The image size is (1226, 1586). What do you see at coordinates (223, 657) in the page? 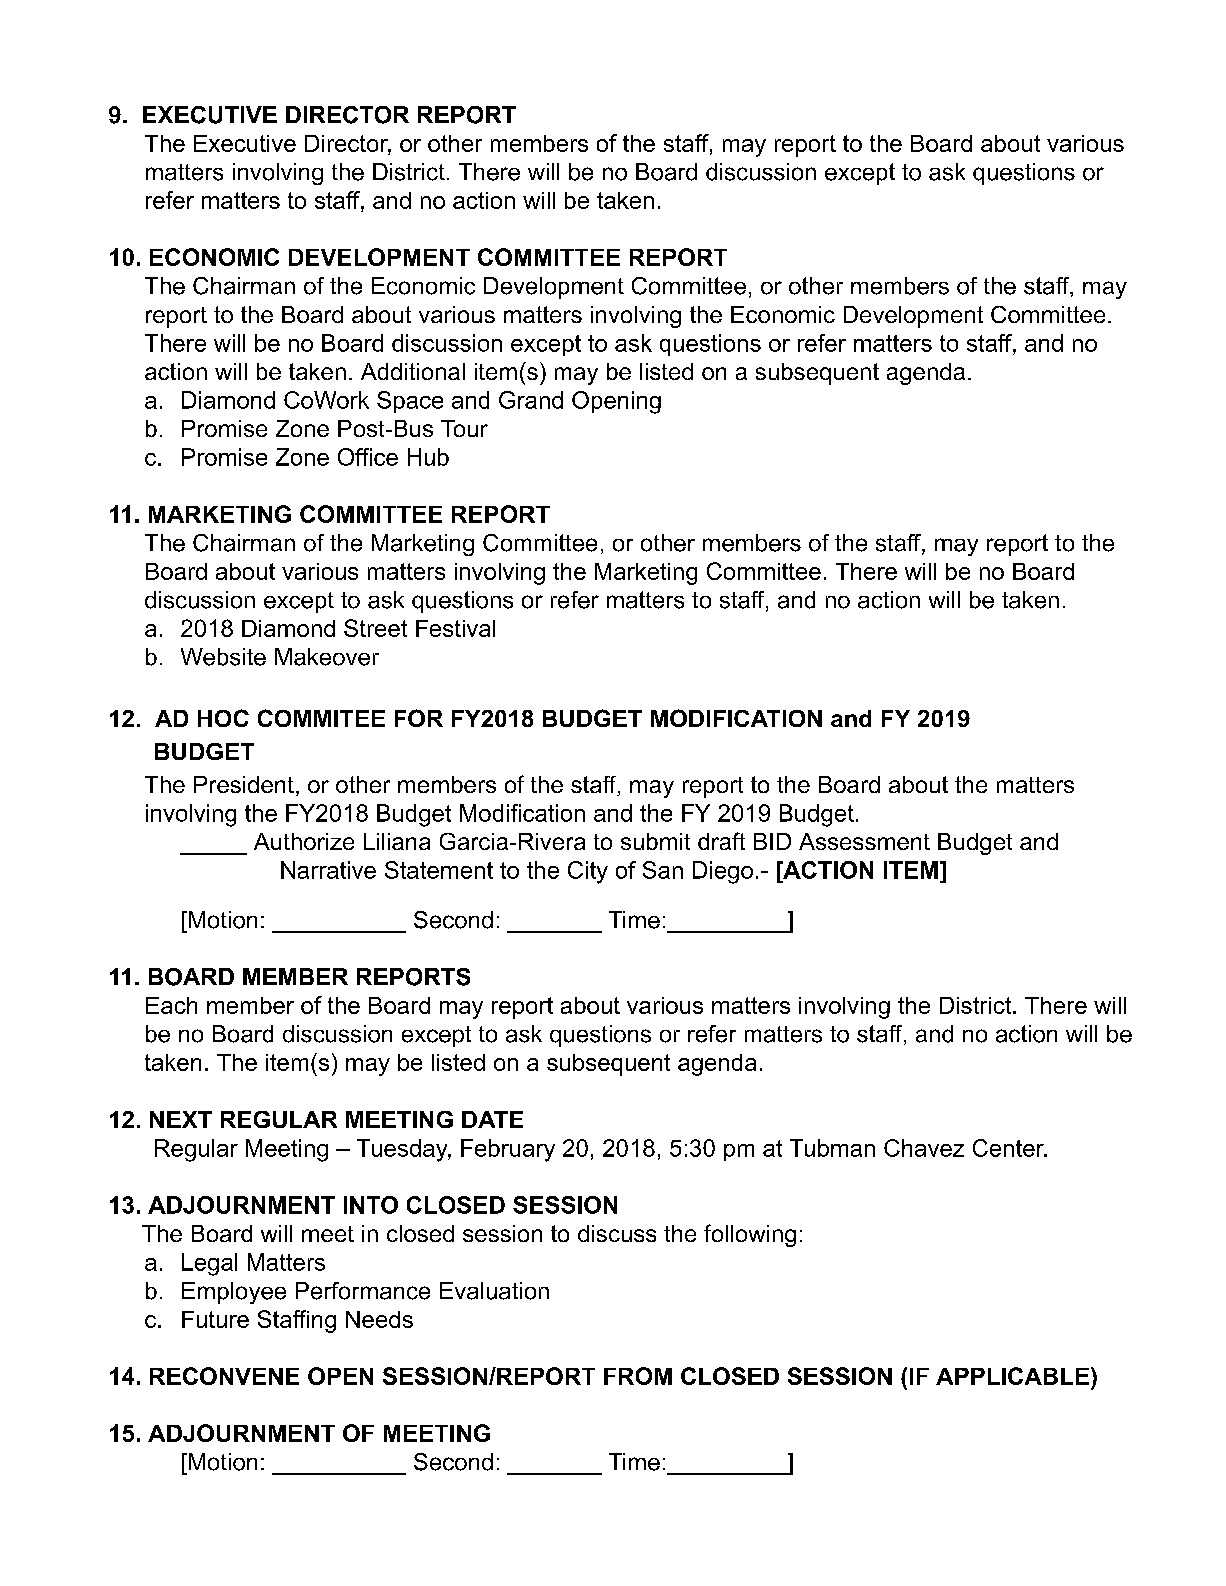
I see `Website` at bounding box center [223, 657].
